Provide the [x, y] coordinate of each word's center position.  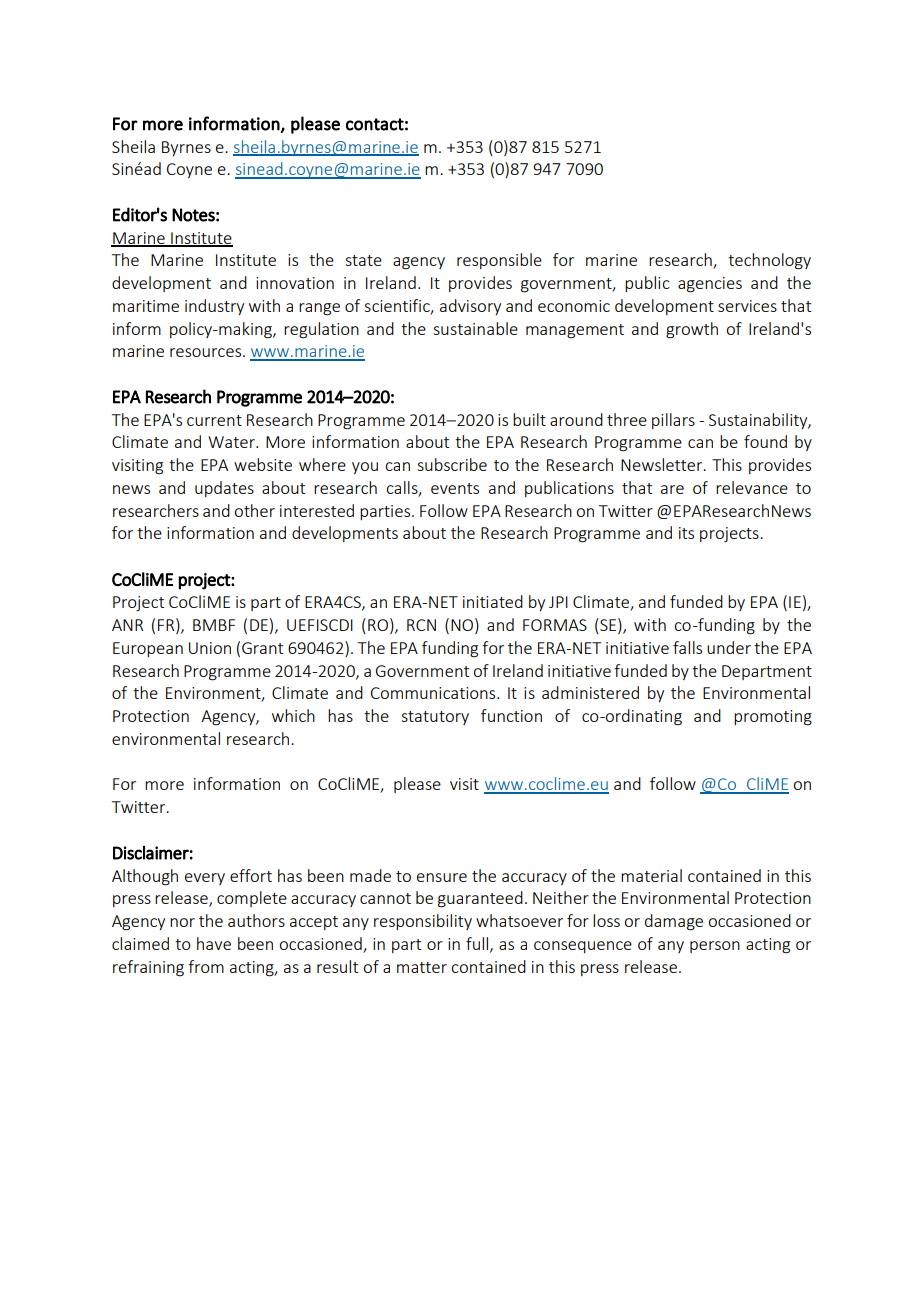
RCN [421, 625]
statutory [435, 718]
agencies [710, 285]
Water [232, 442]
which [293, 715]
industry [214, 307]
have [214, 943]
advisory [470, 307]
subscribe [452, 464]
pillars [673, 421]
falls [687, 647]
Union [210, 648]
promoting [773, 718]
